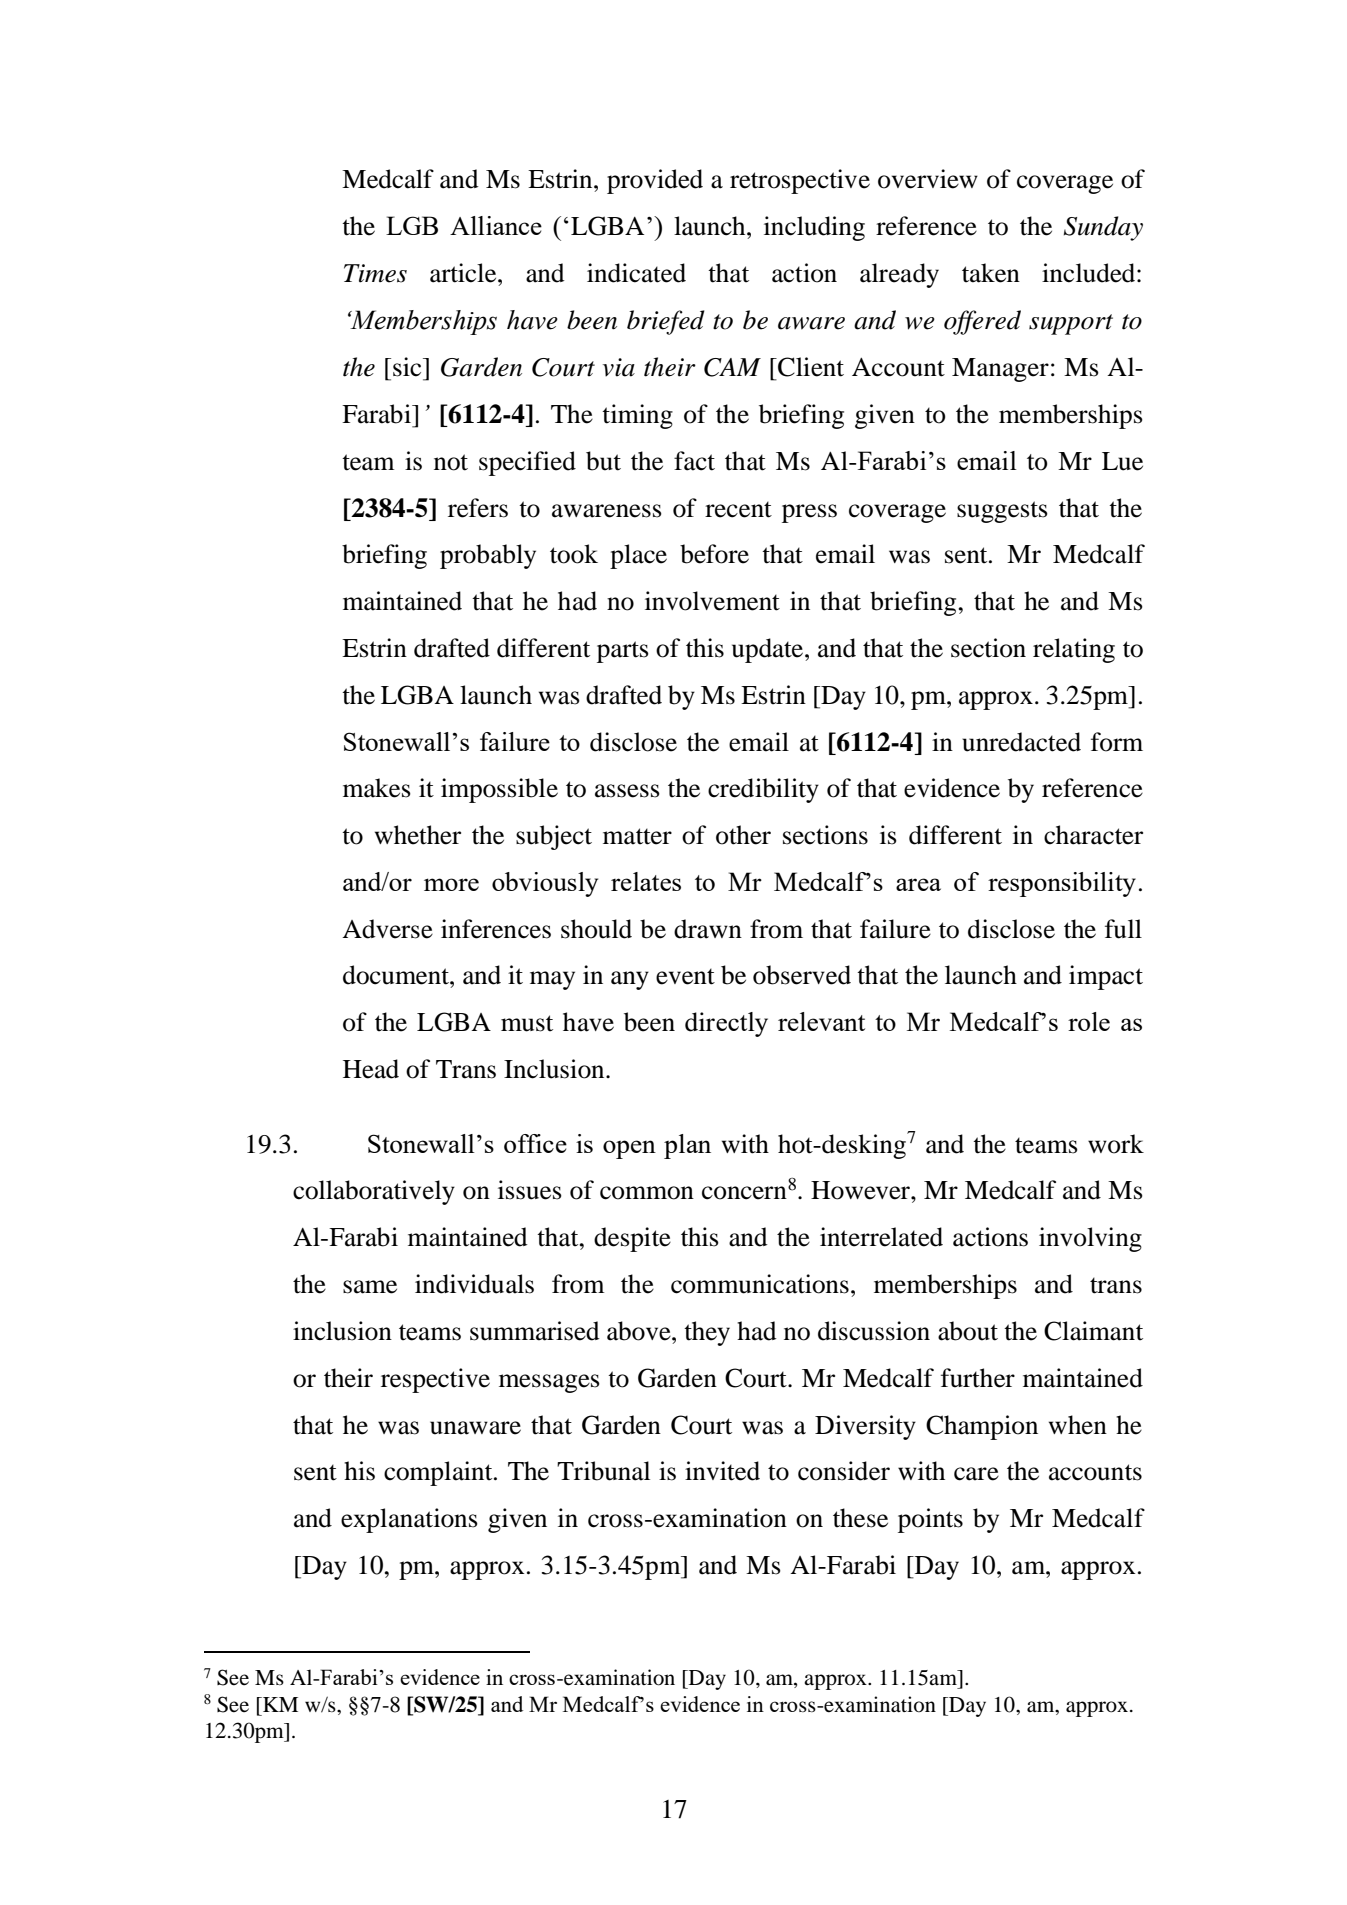 The image size is (1347, 1905). Describe the element at coordinates (800, 181) in the screenshot. I see `retrospective` at that location.
